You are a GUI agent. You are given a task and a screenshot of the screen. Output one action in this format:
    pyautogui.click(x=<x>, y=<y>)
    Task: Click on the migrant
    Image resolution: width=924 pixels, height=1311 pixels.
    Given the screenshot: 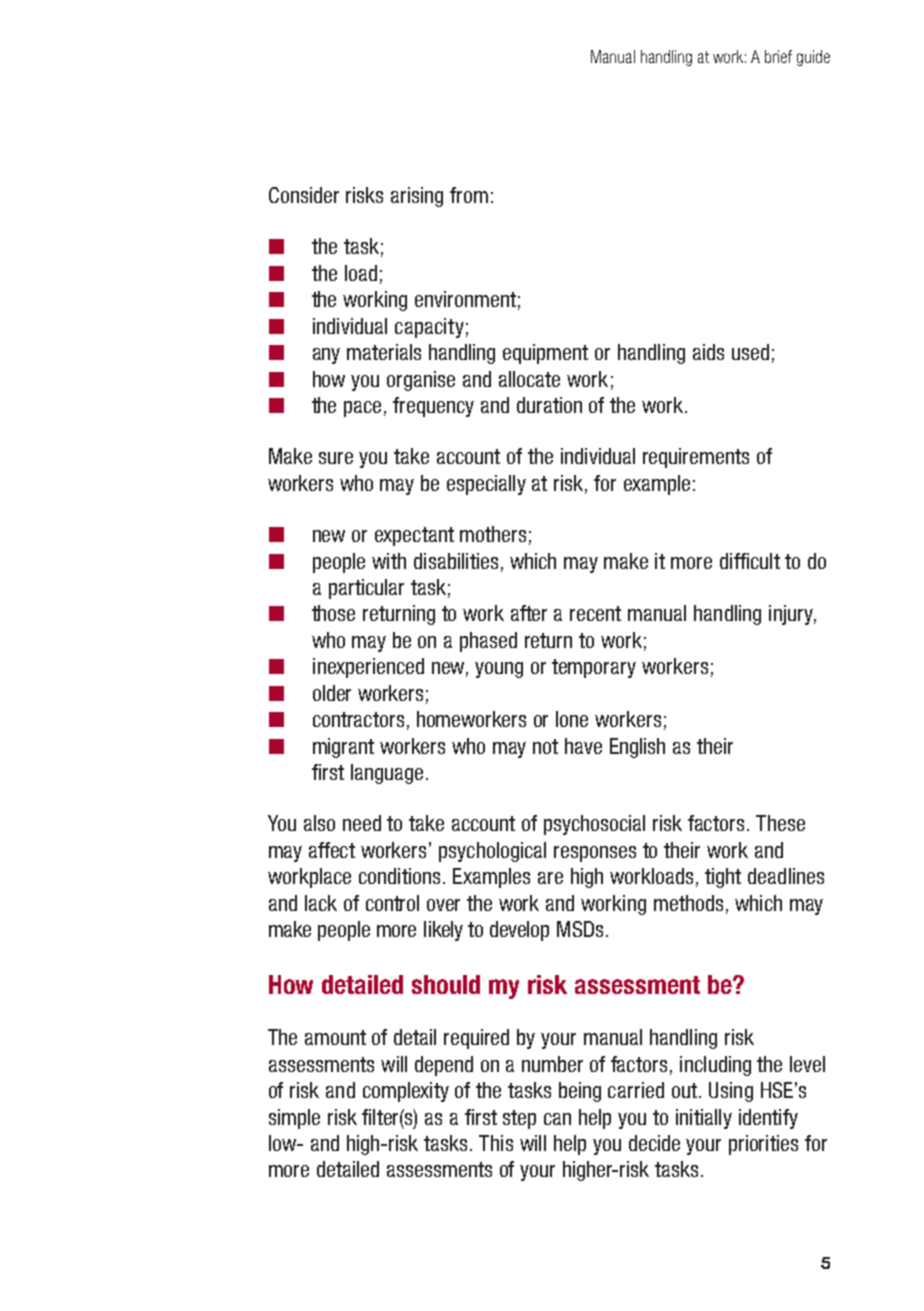 What is the action you would take?
    pyautogui.click(x=343, y=748)
